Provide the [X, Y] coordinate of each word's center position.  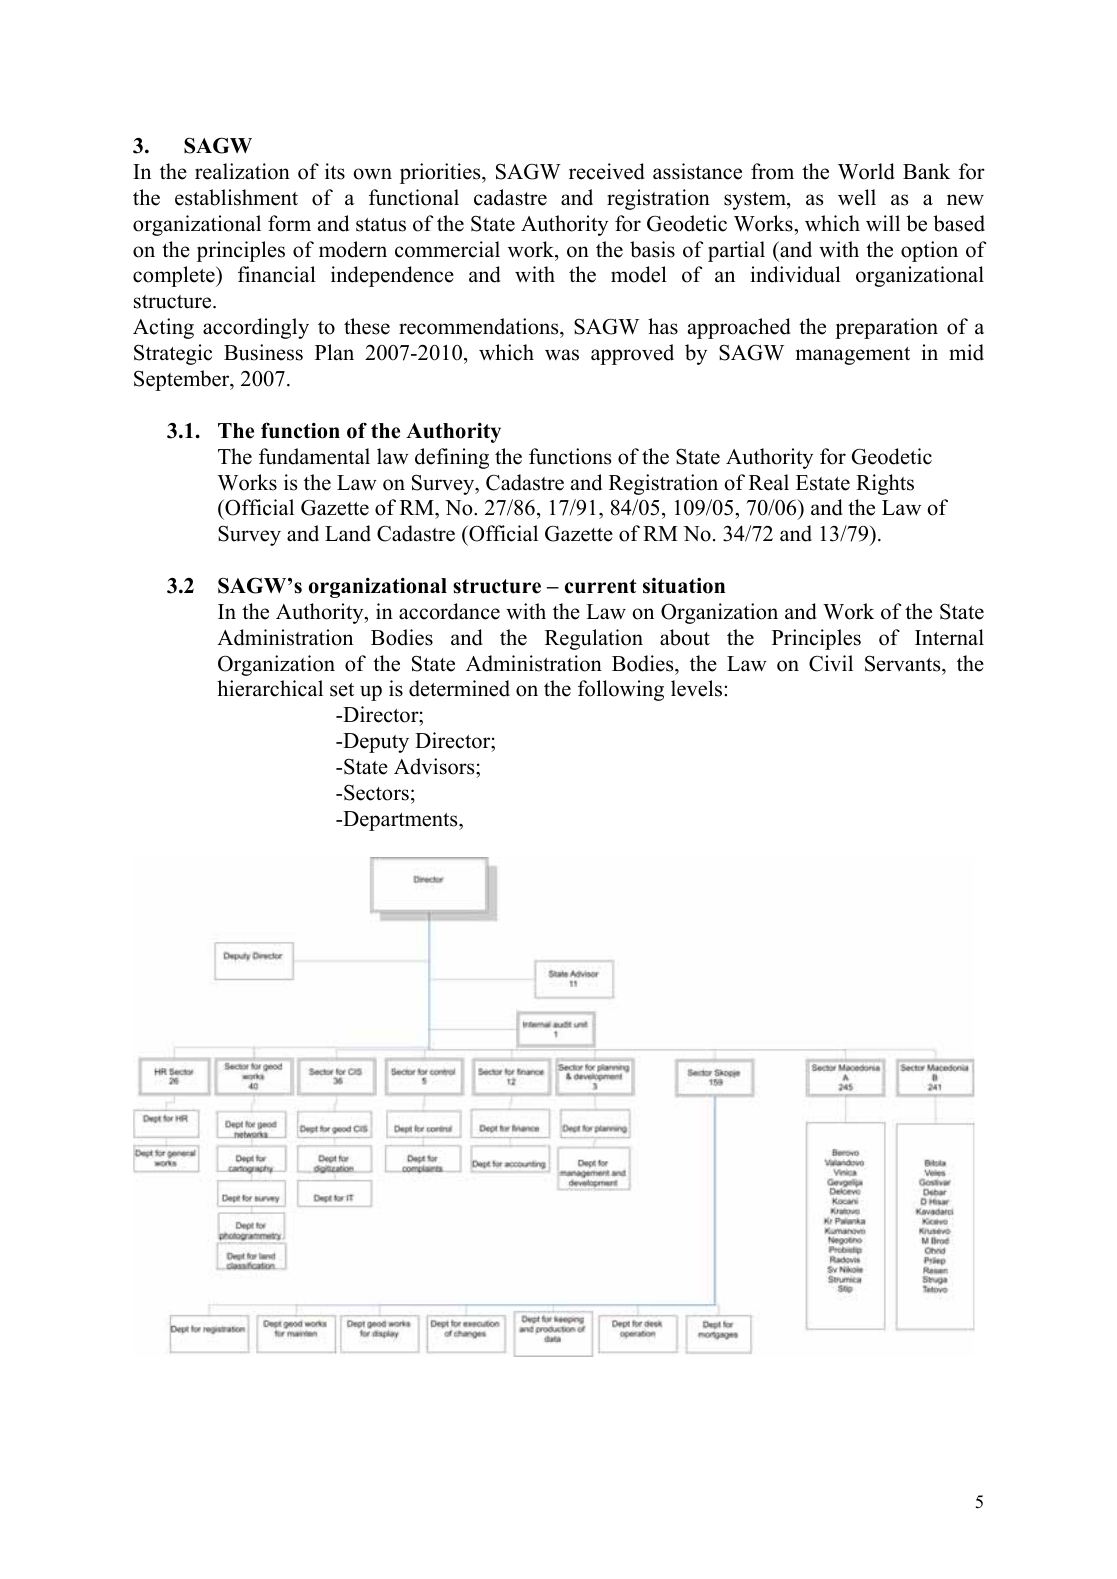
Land [348, 533]
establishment [236, 197]
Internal [949, 637]
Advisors [435, 766]
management [853, 356]
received [607, 171]
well [857, 197]
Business [263, 352]
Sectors [376, 792]
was [562, 355]
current [601, 586]
